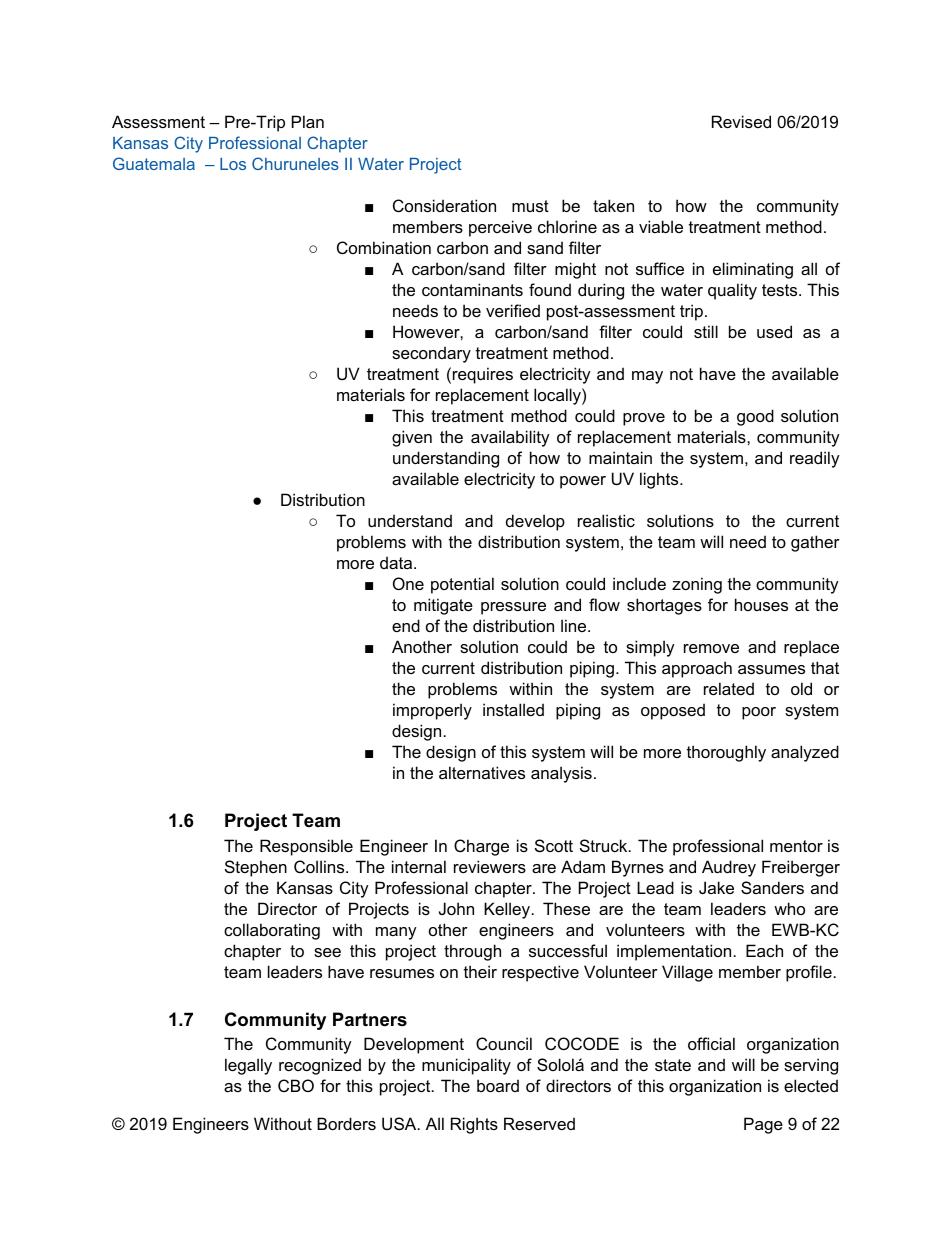 The width and height of the screenshot is (952, 1233). What do you see at coordinates (233, 164) in the screenshot?
I see `Los` at bounding box center [233, 164].
